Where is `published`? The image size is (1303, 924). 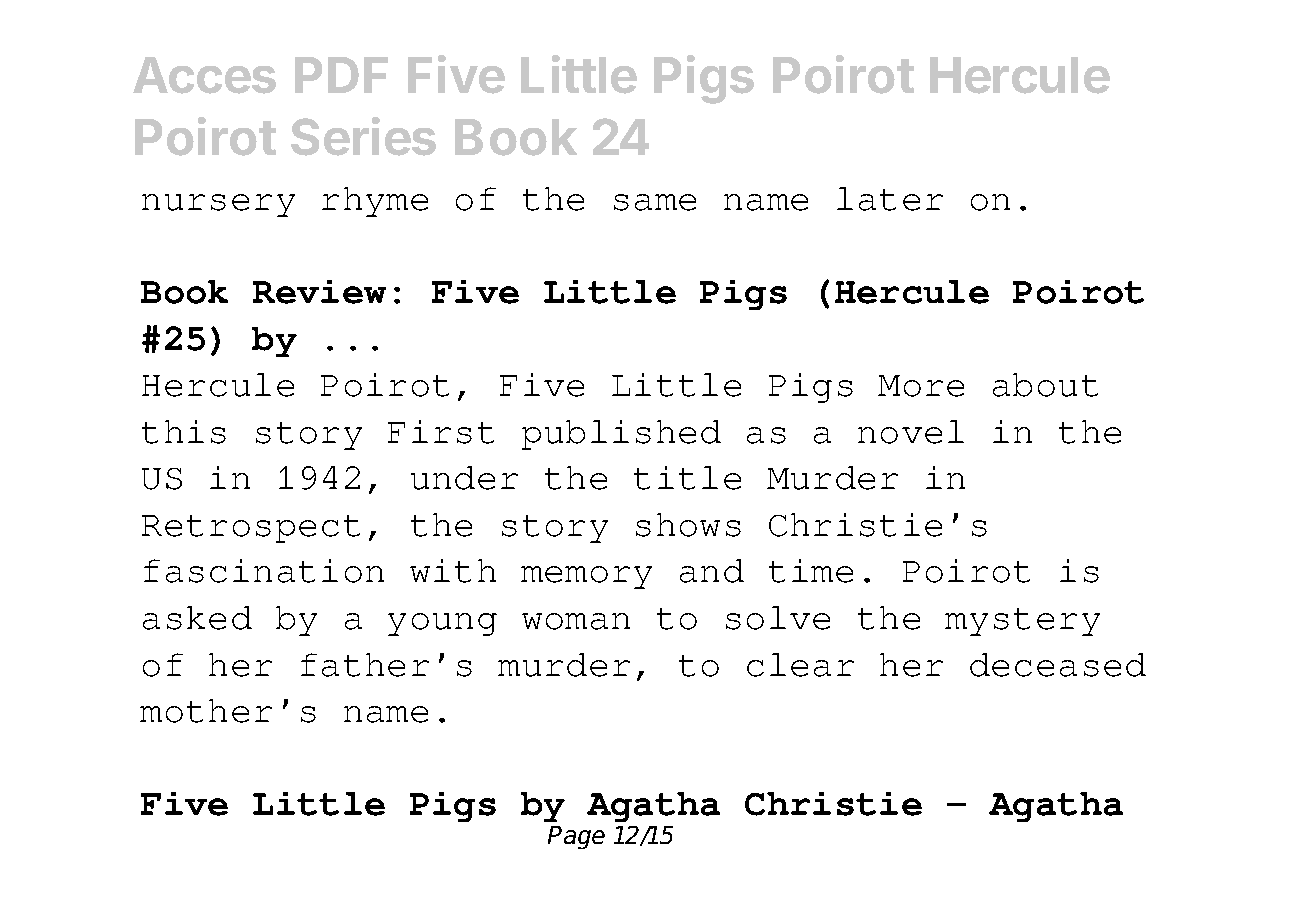 published is located at coordinates (621, 435).
